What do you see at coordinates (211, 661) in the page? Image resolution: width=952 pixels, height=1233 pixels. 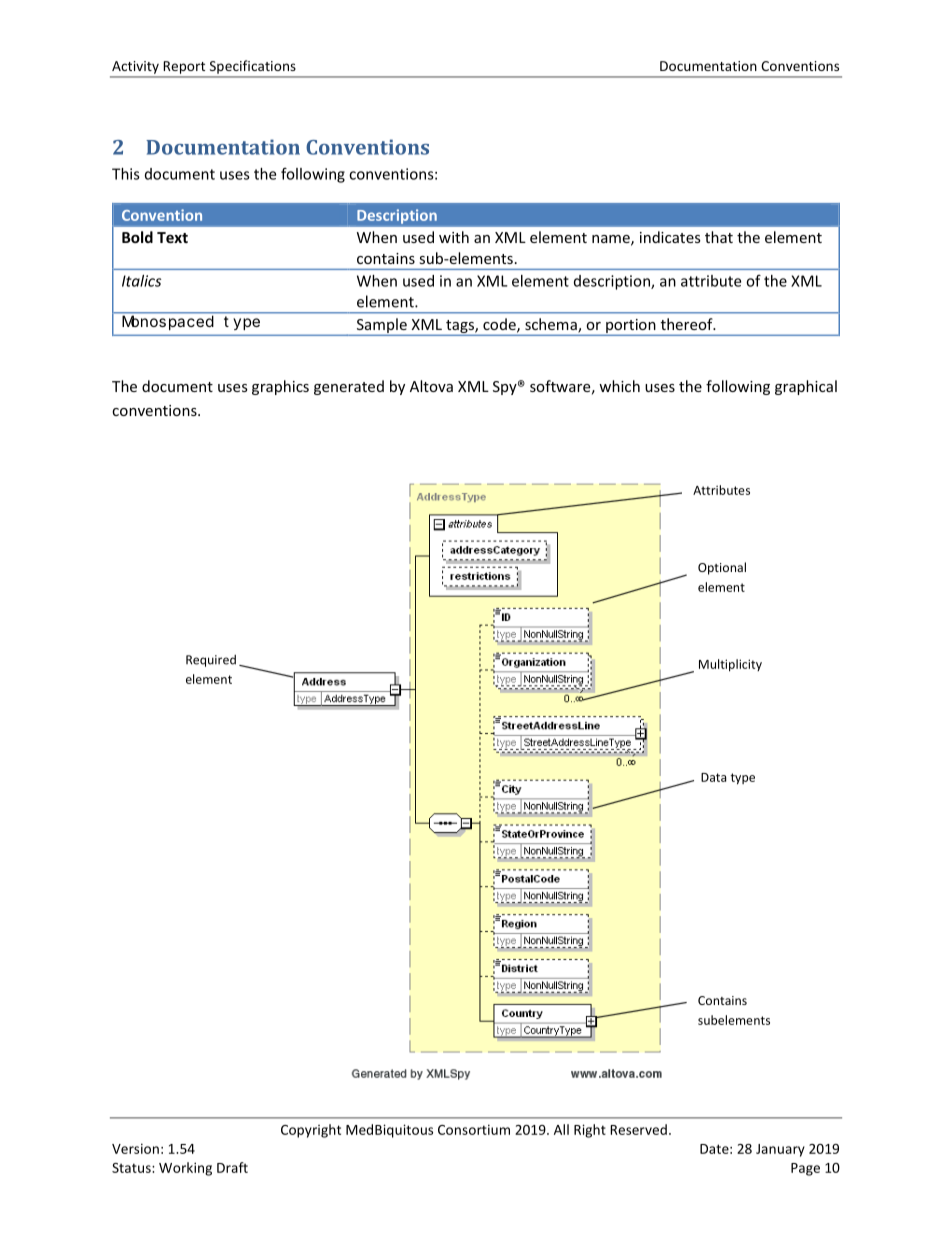 I see `Required` at bounding box center [211, 661].
